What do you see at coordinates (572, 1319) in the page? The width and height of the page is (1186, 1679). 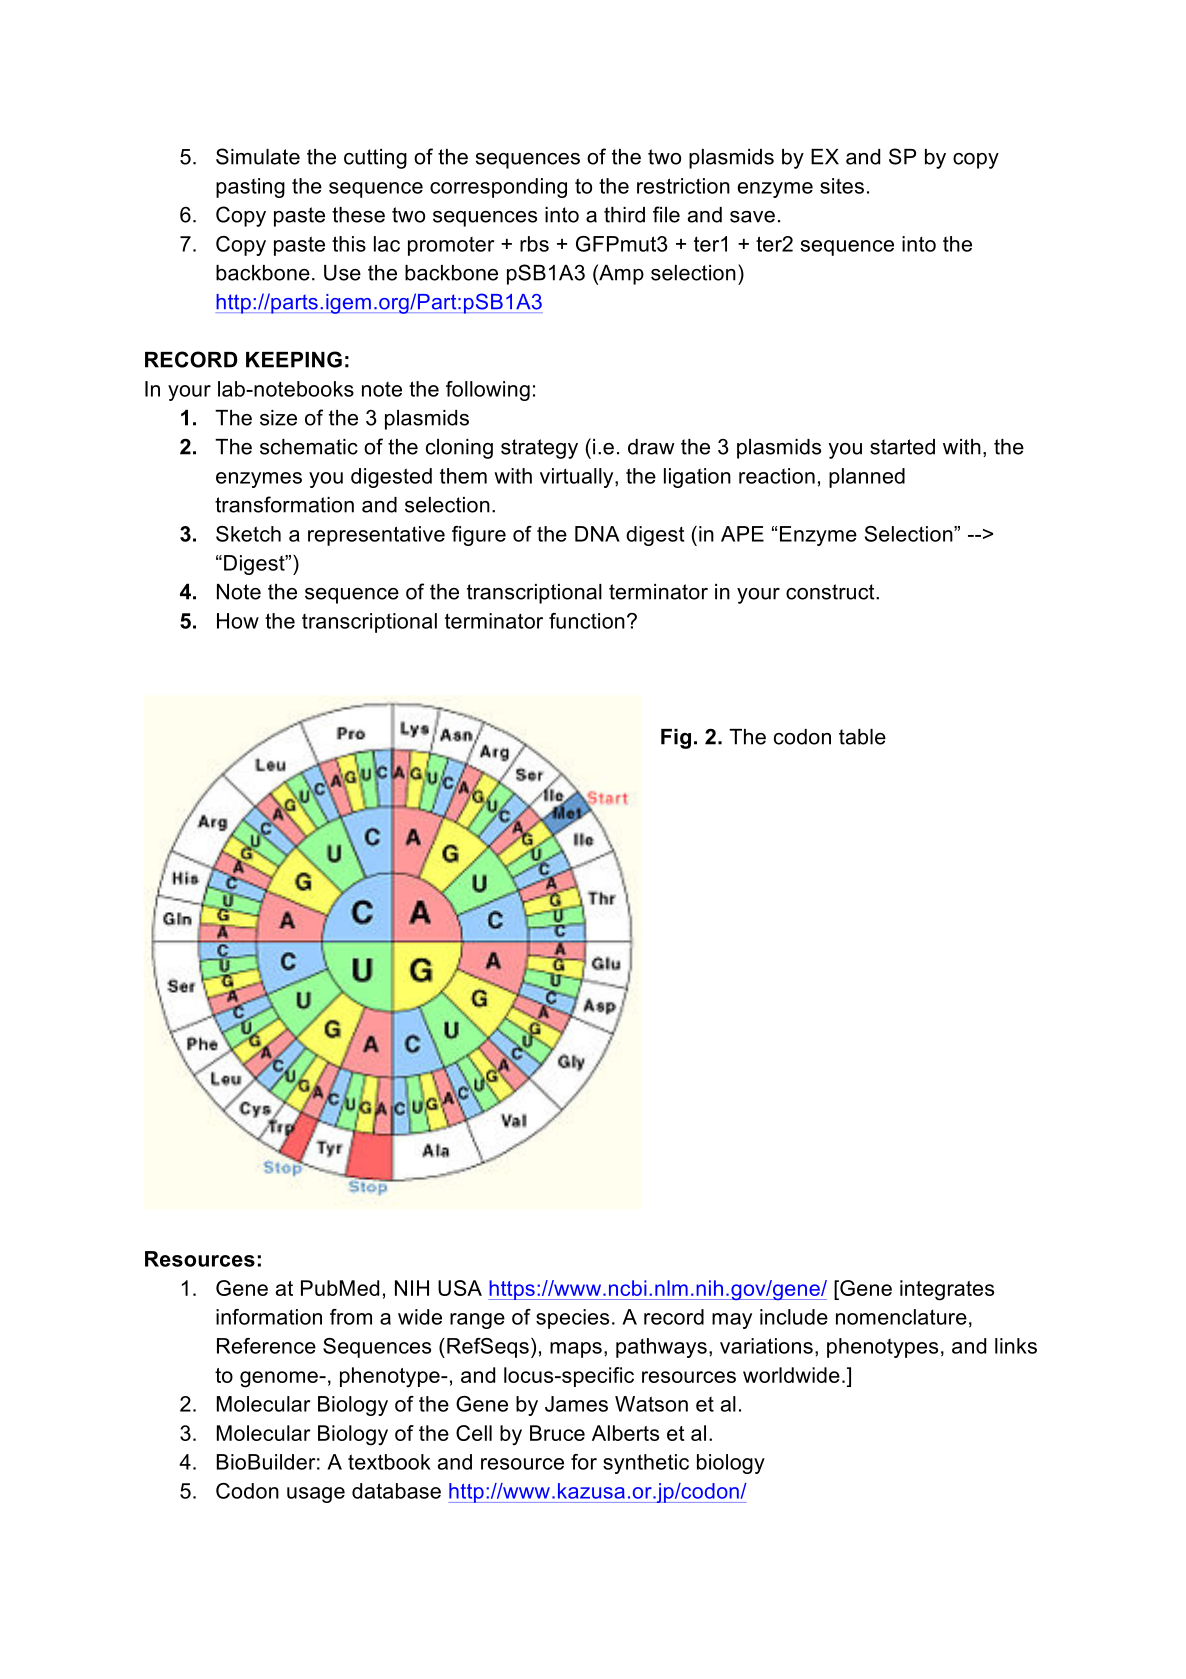 I see `species` at bounding box center [572, 1319].
